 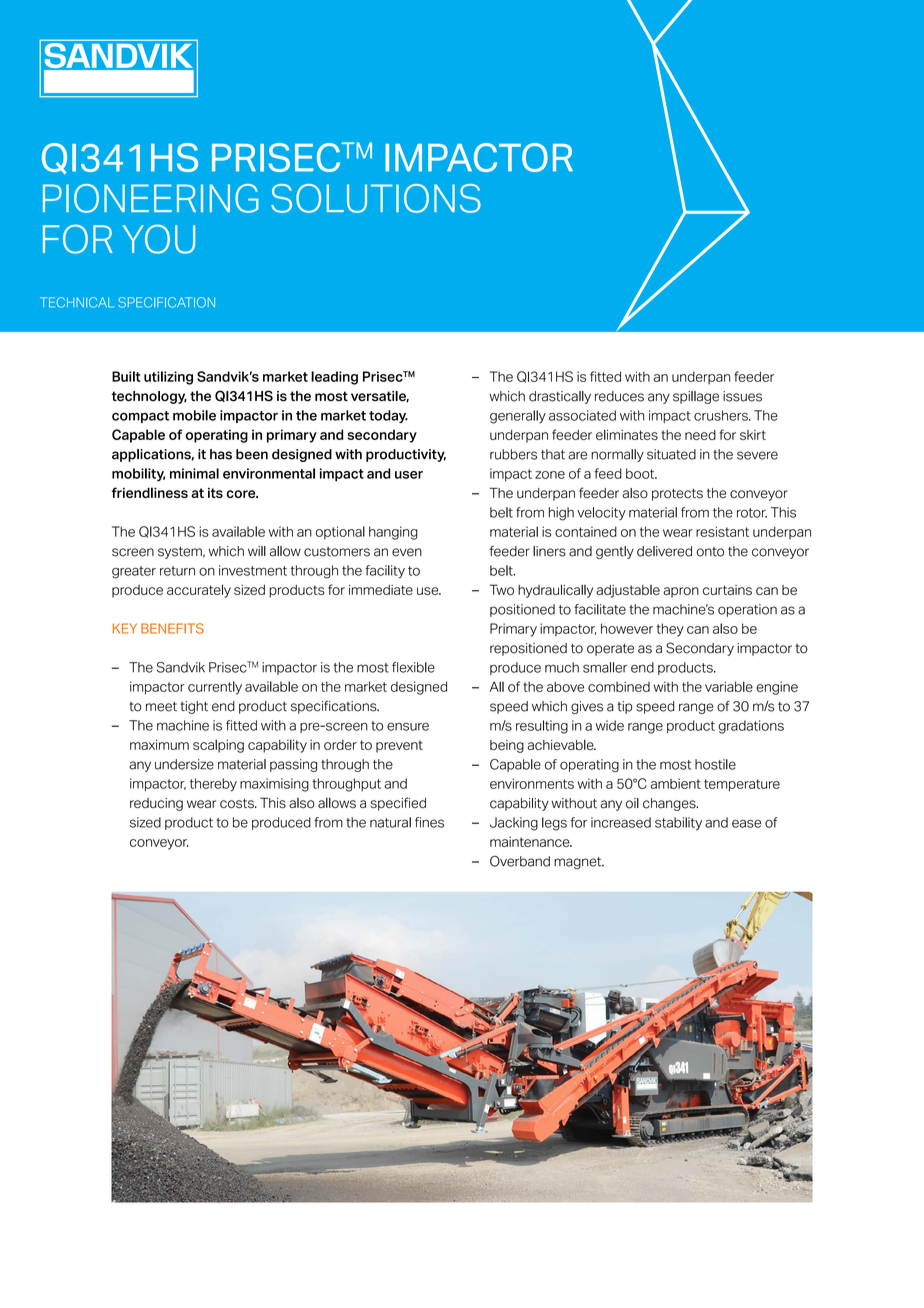 What do you see at coordinates (670, 630) in the document?
I see `they` at bounding box center [670, 630].
